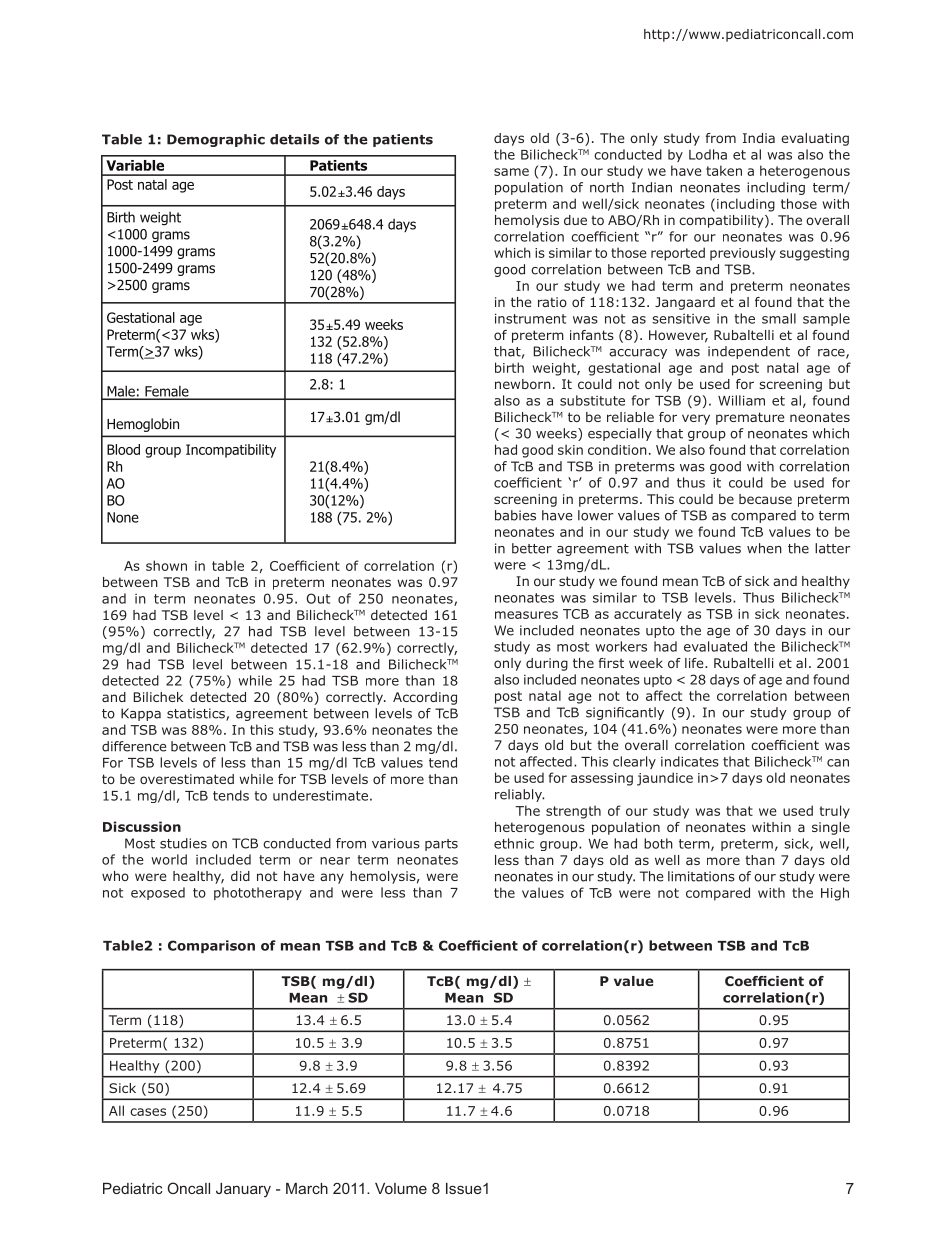 This screenshot has width=952, height=1249. What do you see at coordinates (523, 384) in the screenshot?
I see `newborn` at bounding box center [523, 384].
